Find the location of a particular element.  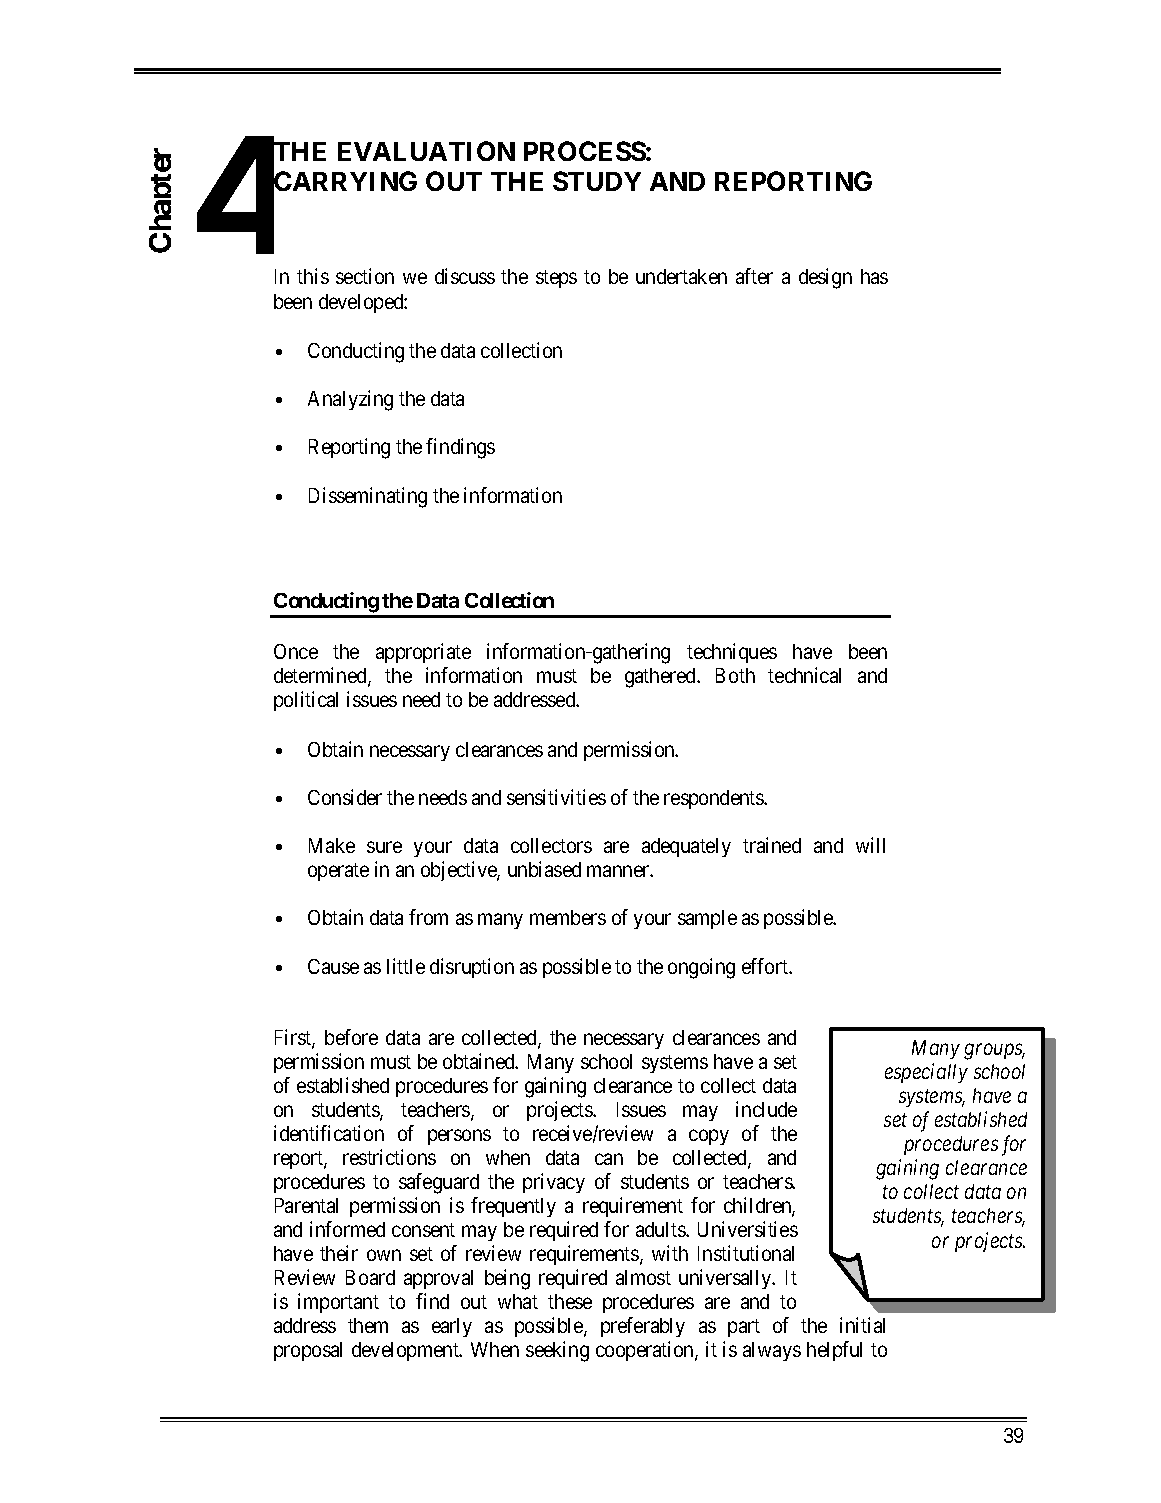

technical is located at coordinates (804, 675).
